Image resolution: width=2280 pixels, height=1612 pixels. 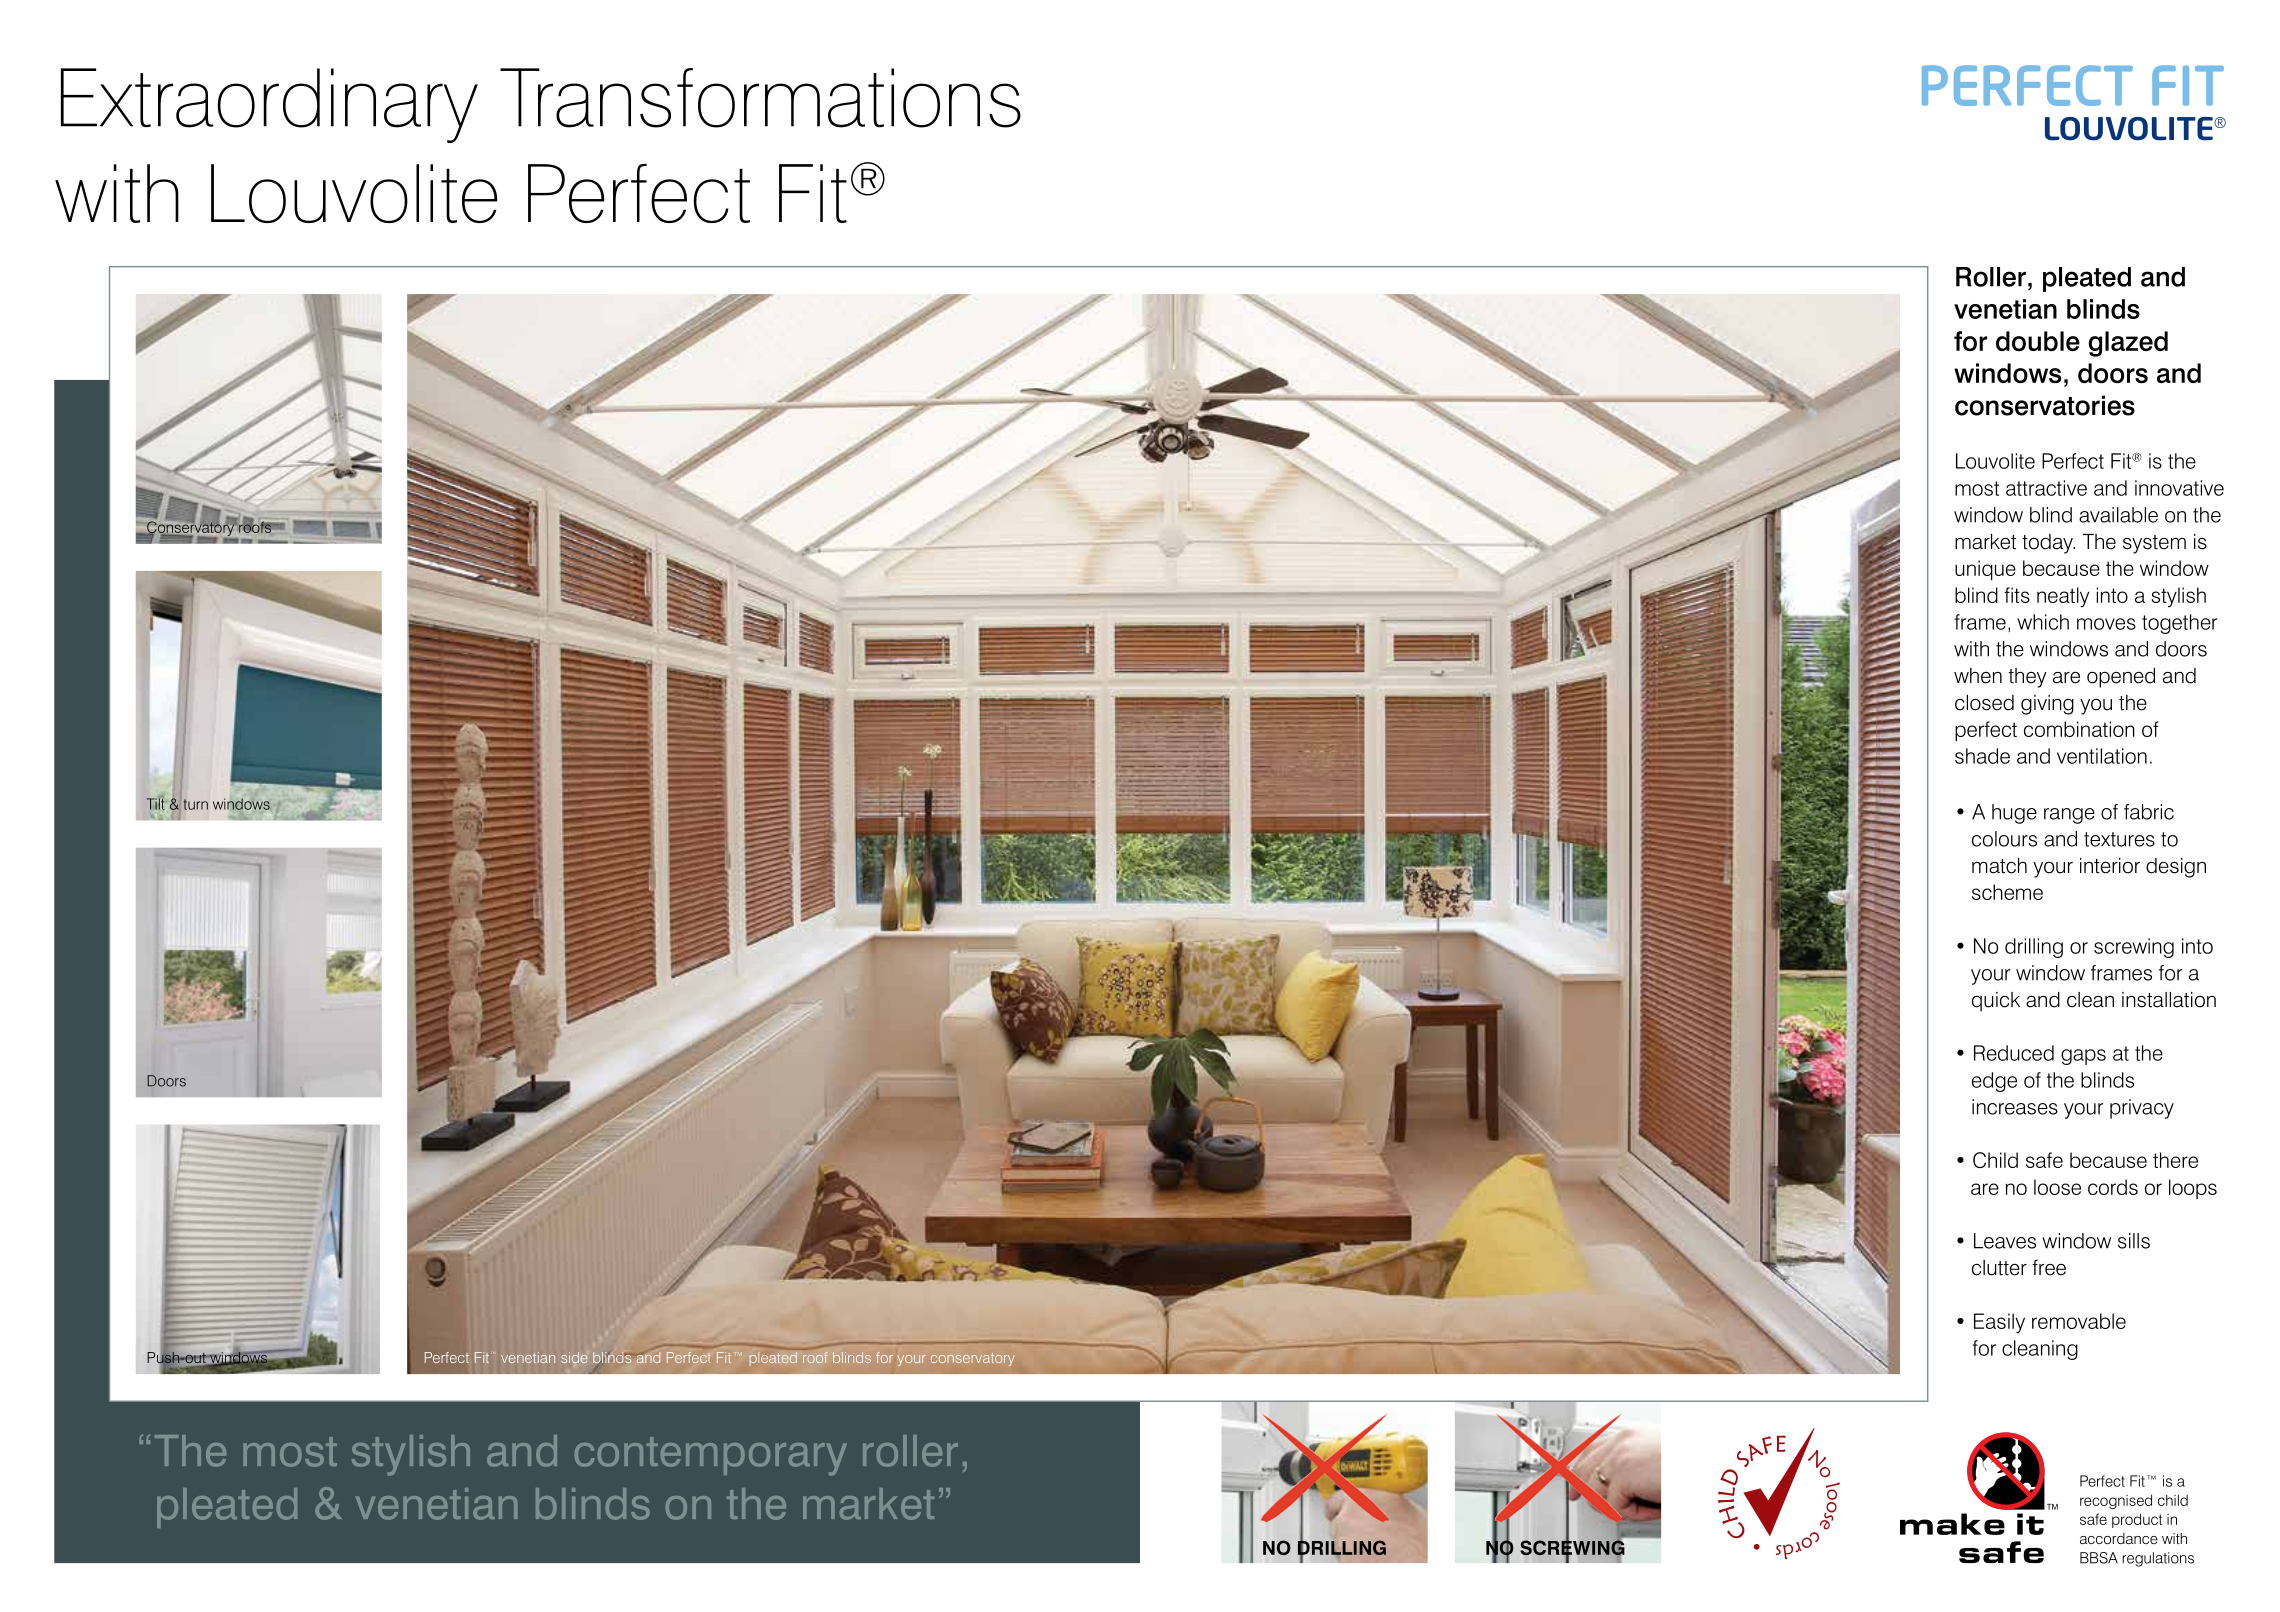 I want to click on they, so click(x=2028, y=678).
